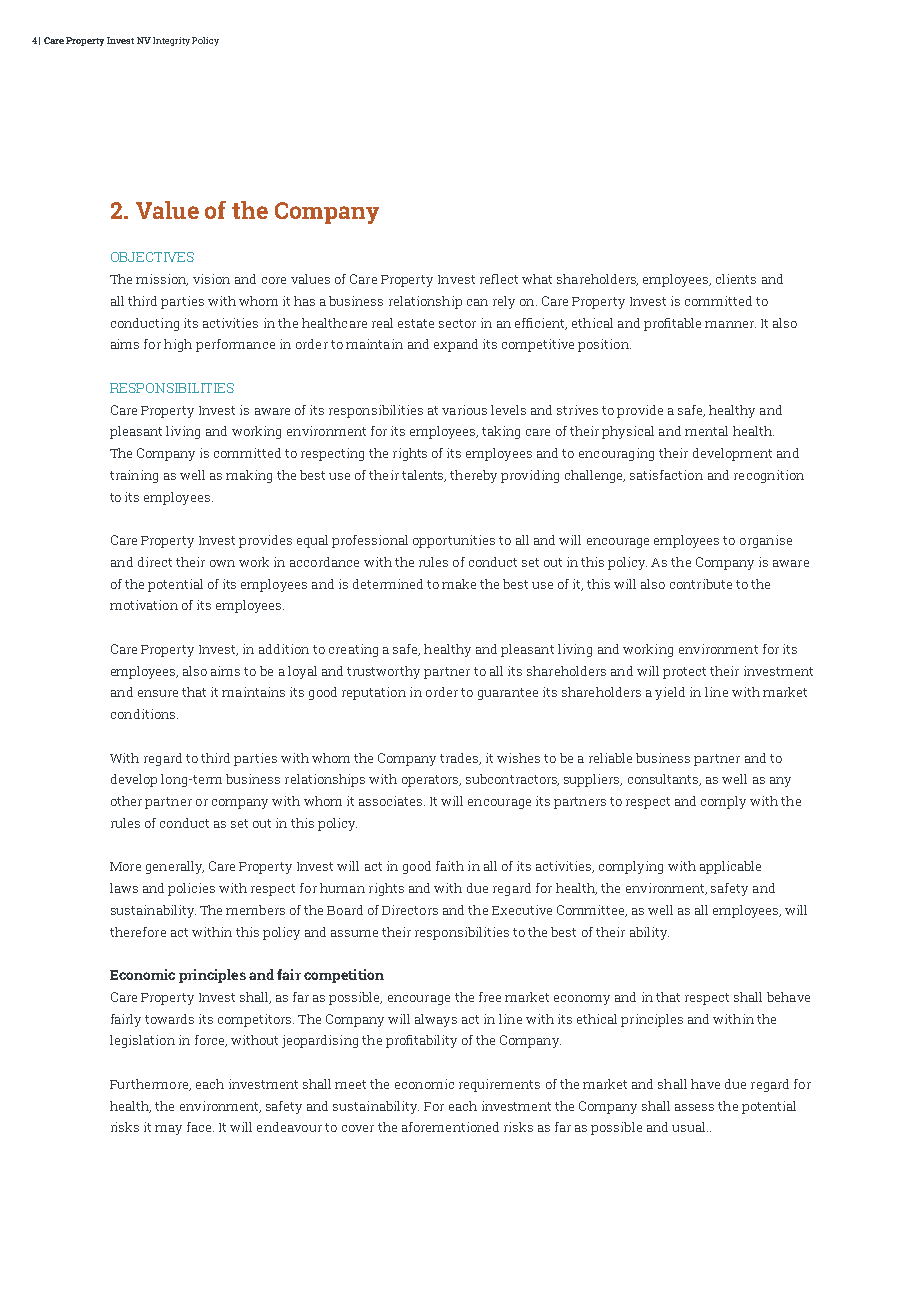 The height and width of the screenshot is (1308, 924). Describe the element at coordinates (706, 431) in the screenshot. I see `mental` at that location.
